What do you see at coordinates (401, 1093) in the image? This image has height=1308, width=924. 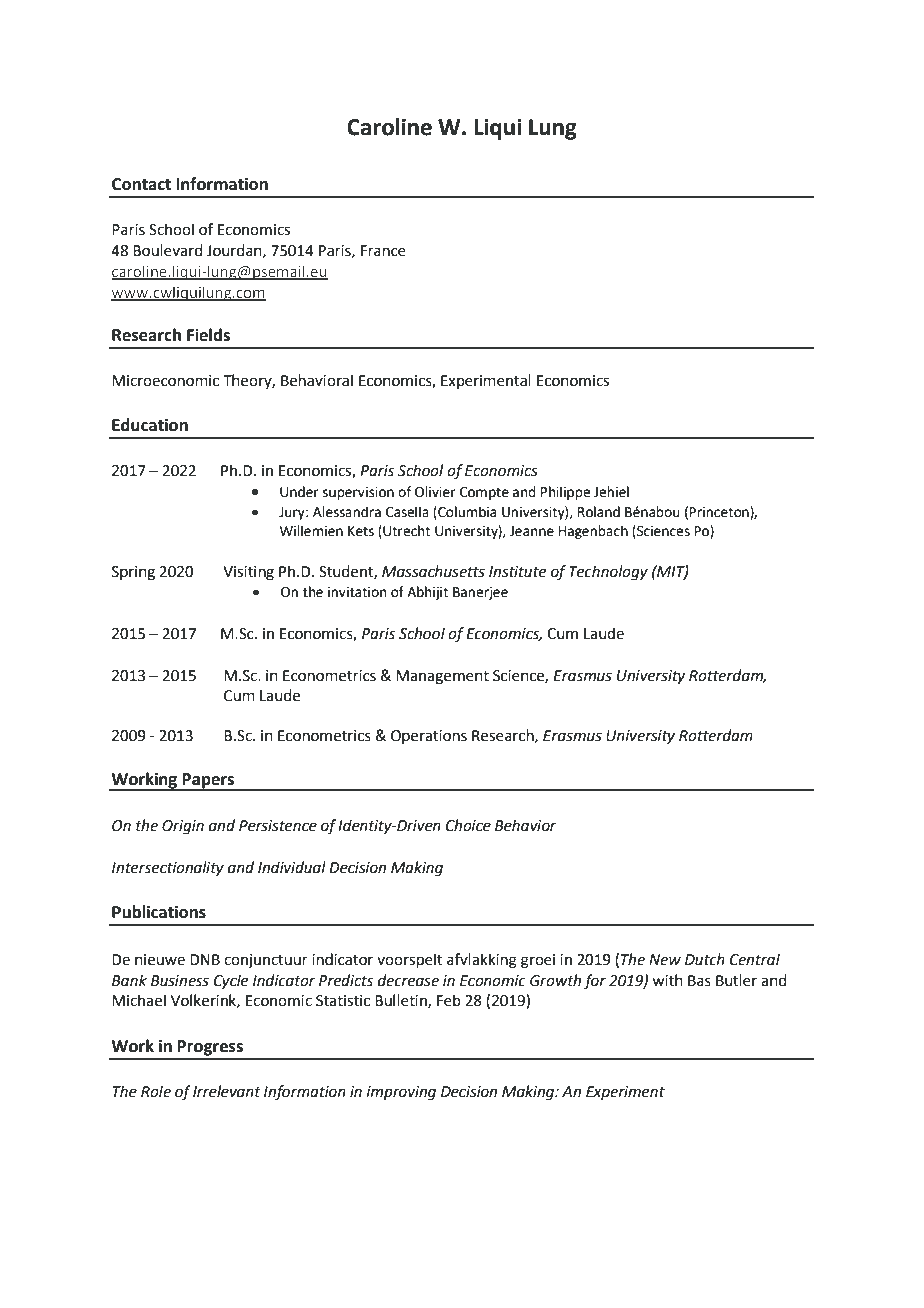 I see `improving` at bounding box center [401, 1093].
